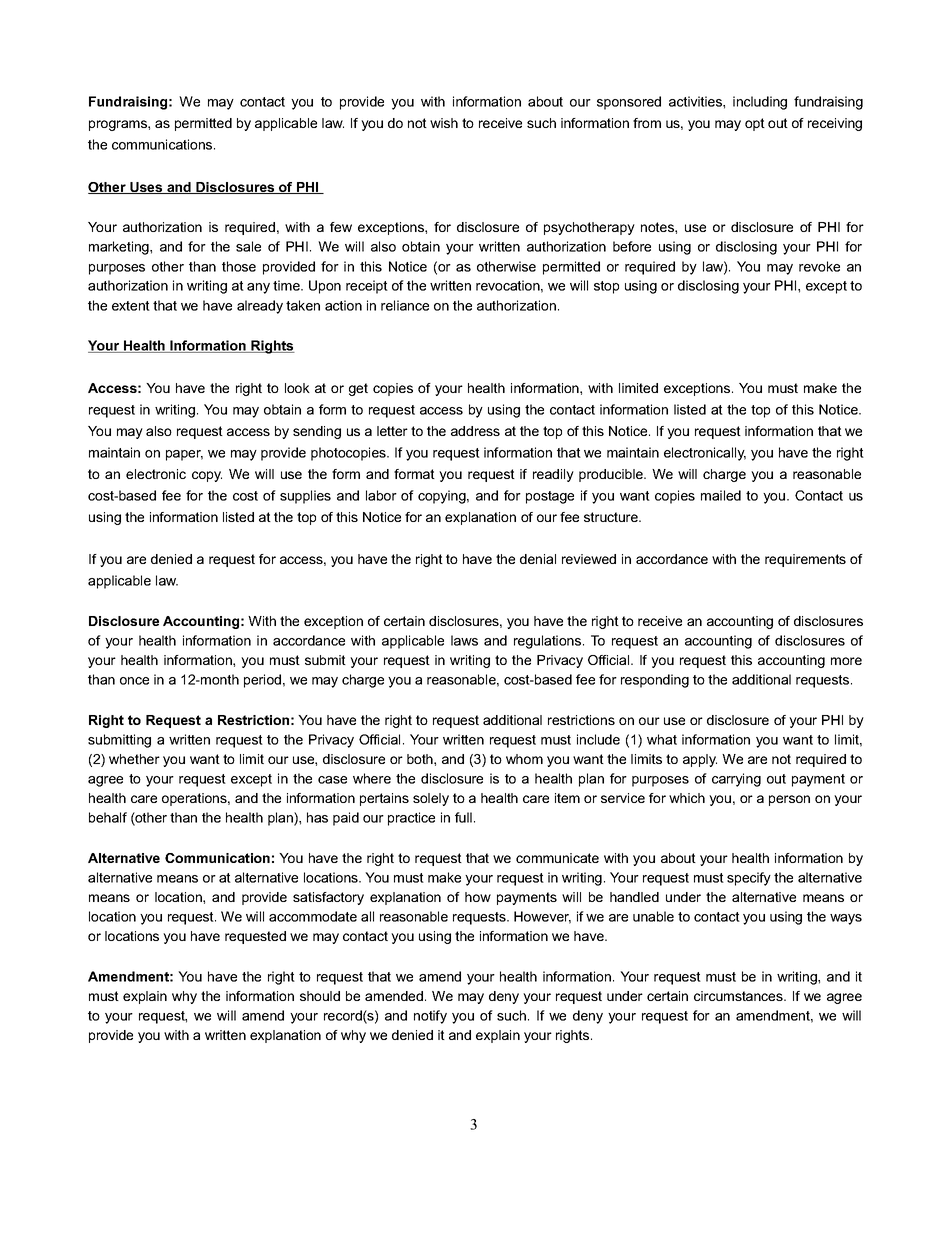 The height and width of the page is (1233, 952). What do you see at coordinates (305, 497) in the page?
I see `supplies` at bounding box center [305, 497].
